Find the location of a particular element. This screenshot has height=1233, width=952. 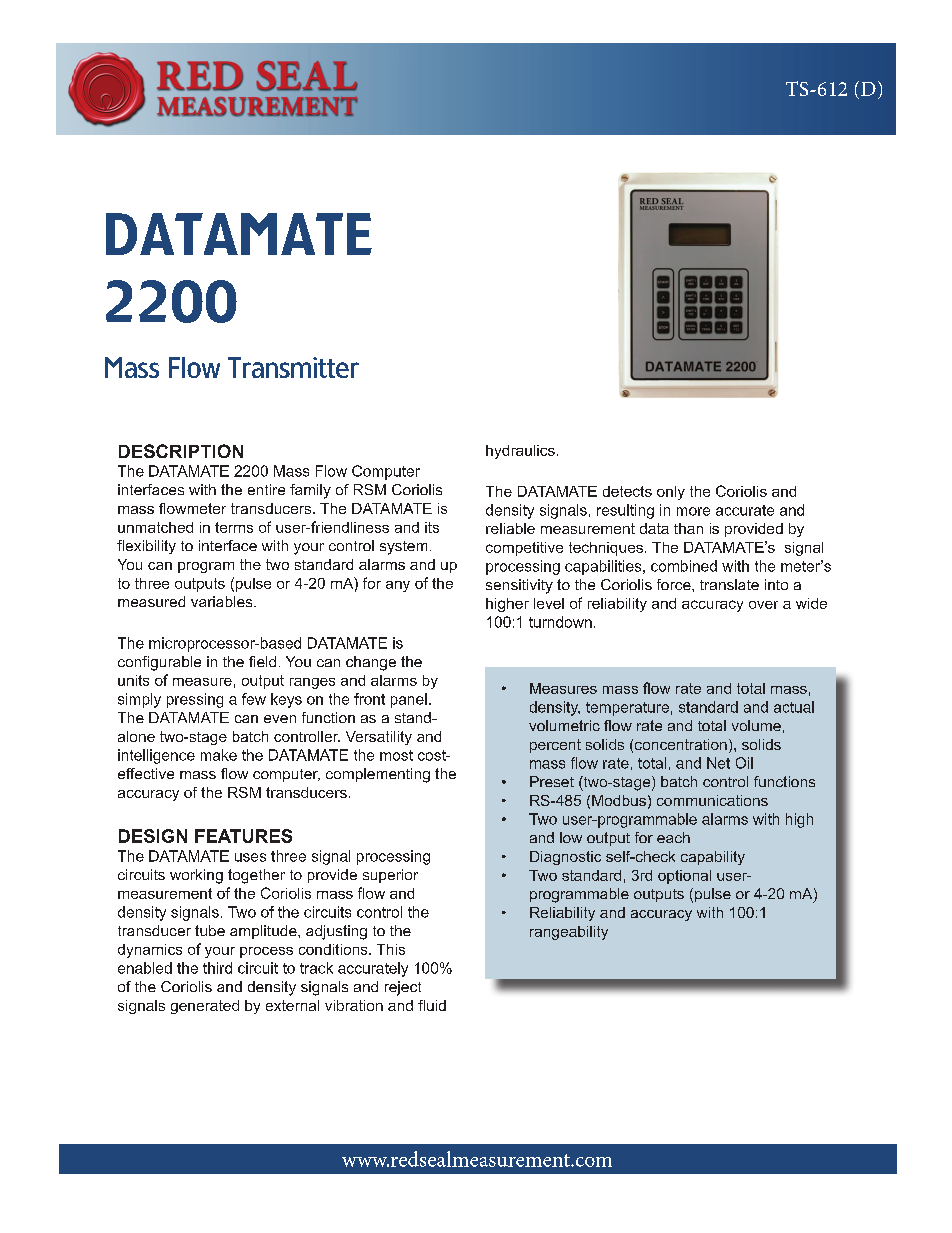

hydraulics is located at coordinates (520, 452).
